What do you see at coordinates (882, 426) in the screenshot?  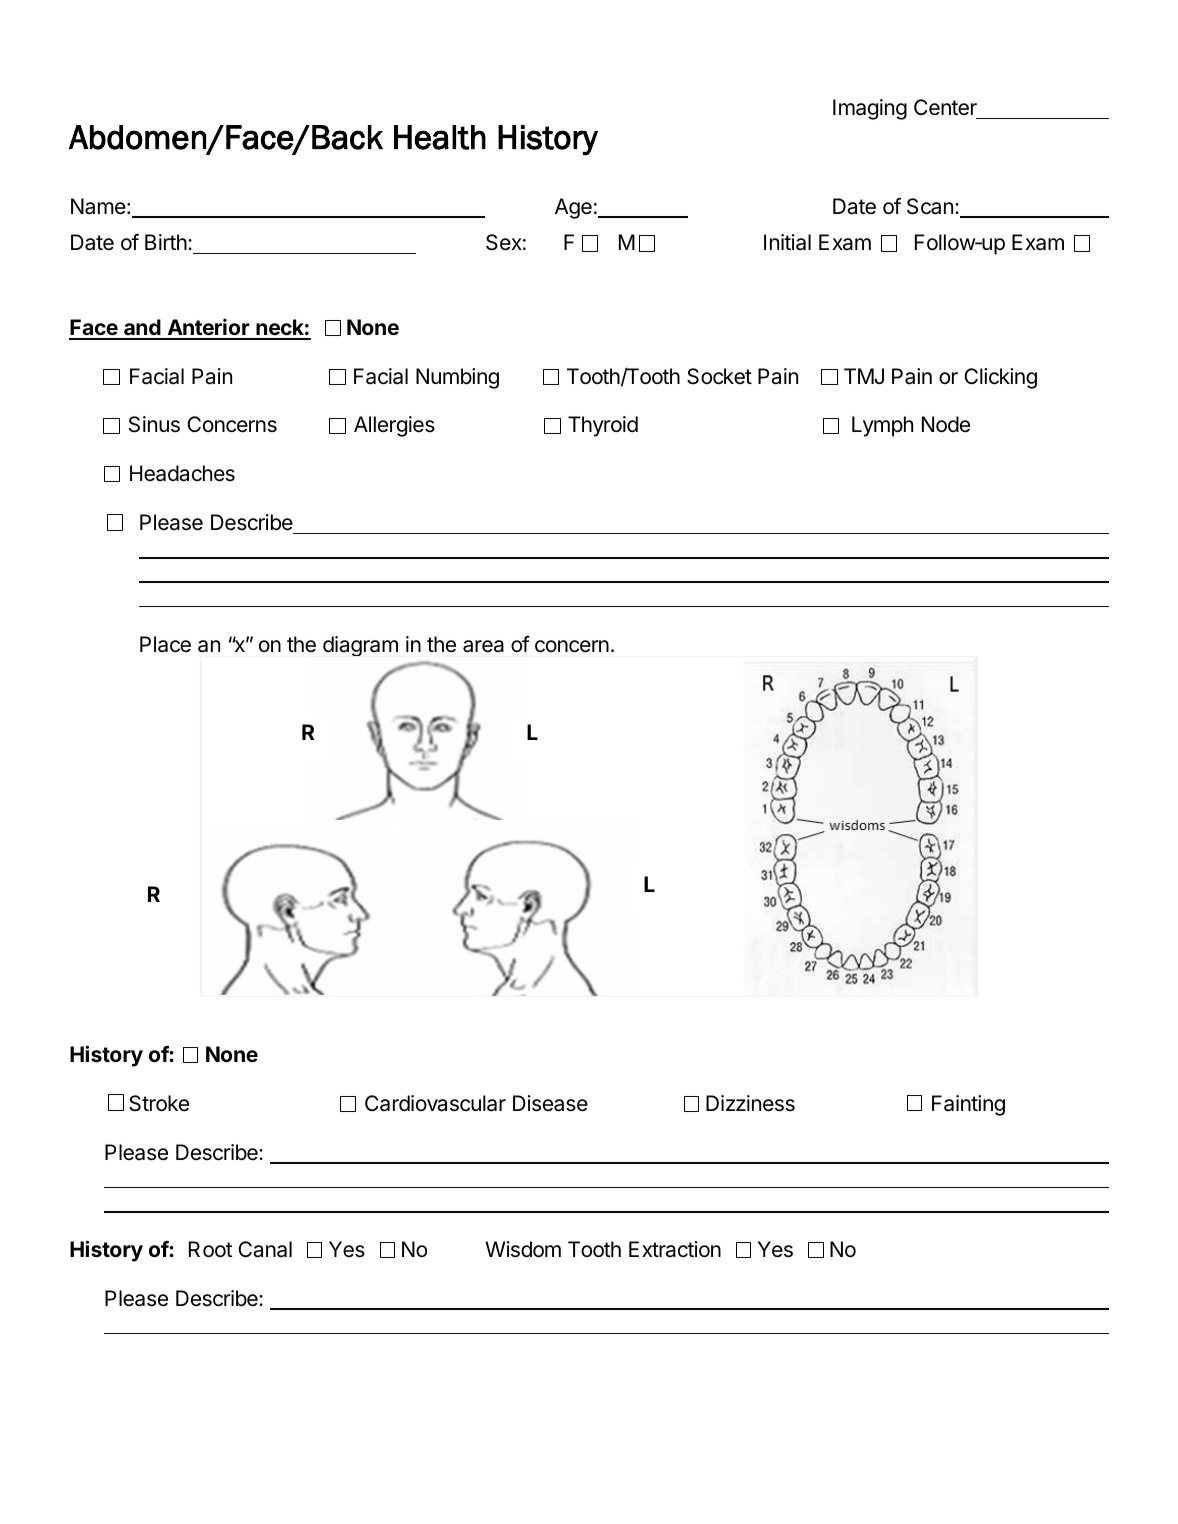 I see `Lymph` at bounding box center [882, 426].
